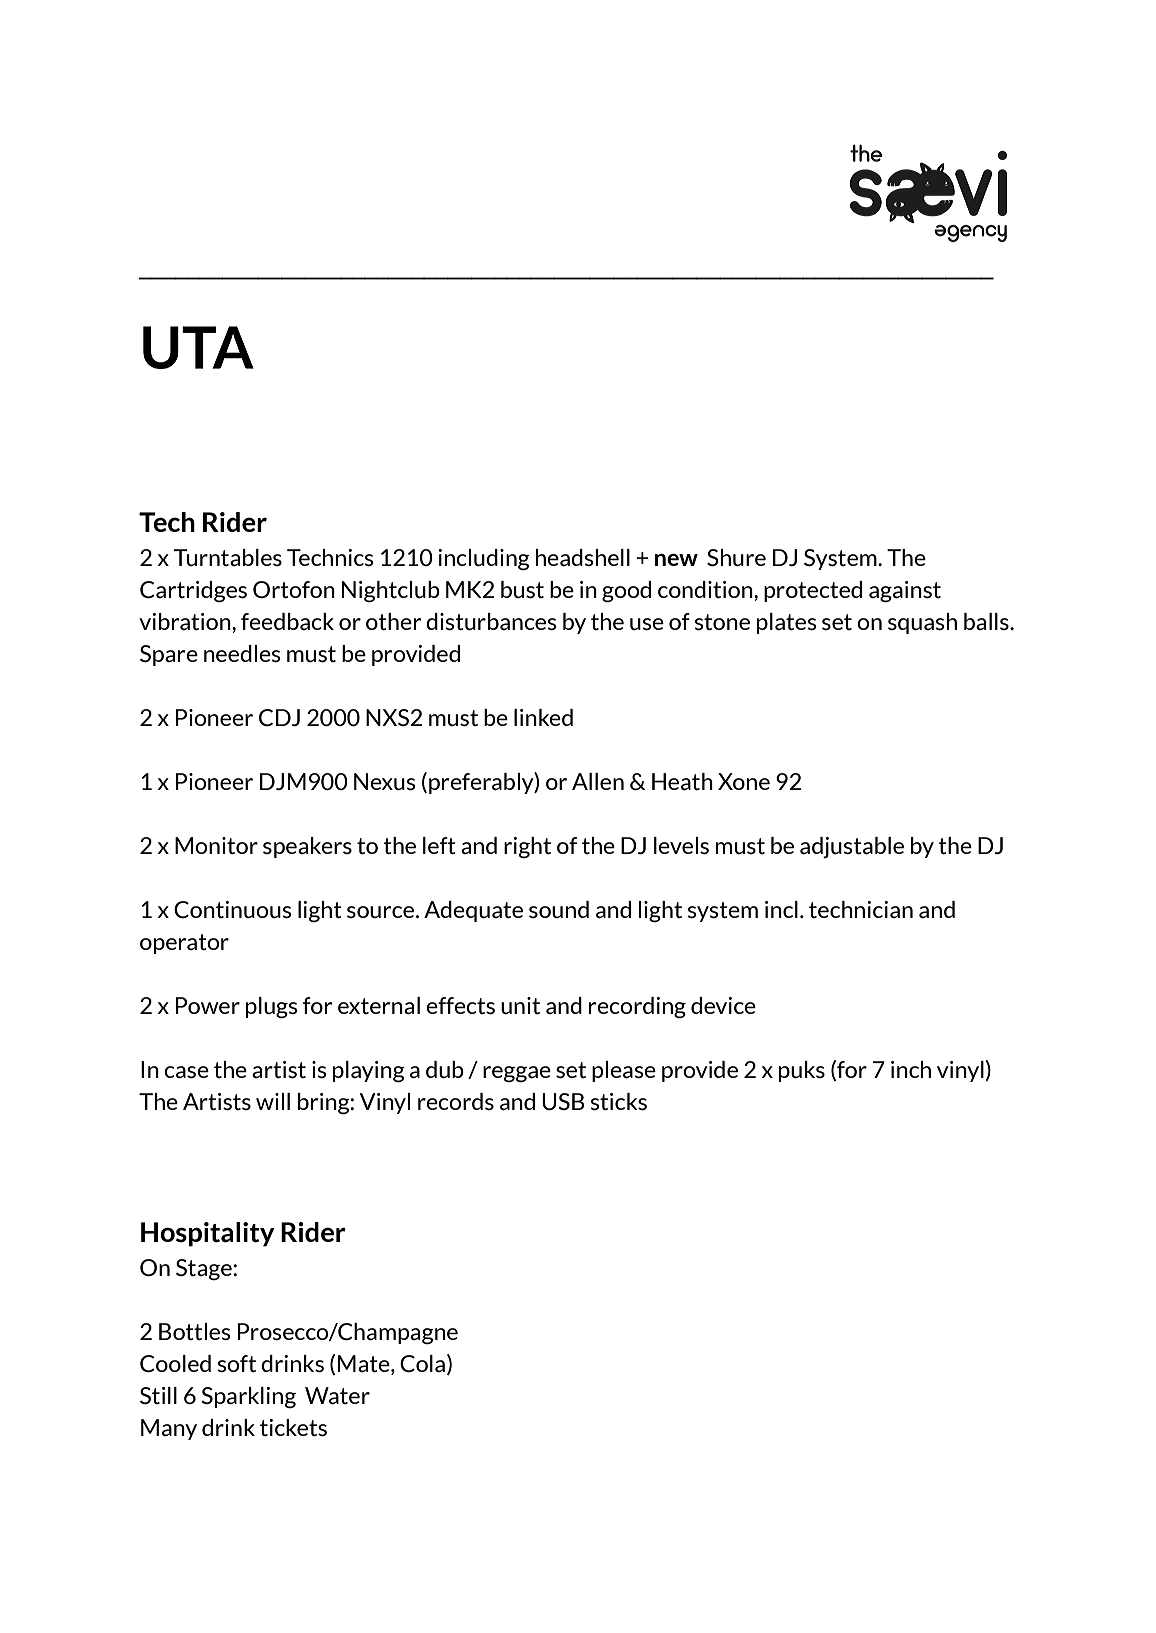 Image resolution: width=1156 pixels, height=1633 pixels. I want to click on Shure, so click(736, 557).
